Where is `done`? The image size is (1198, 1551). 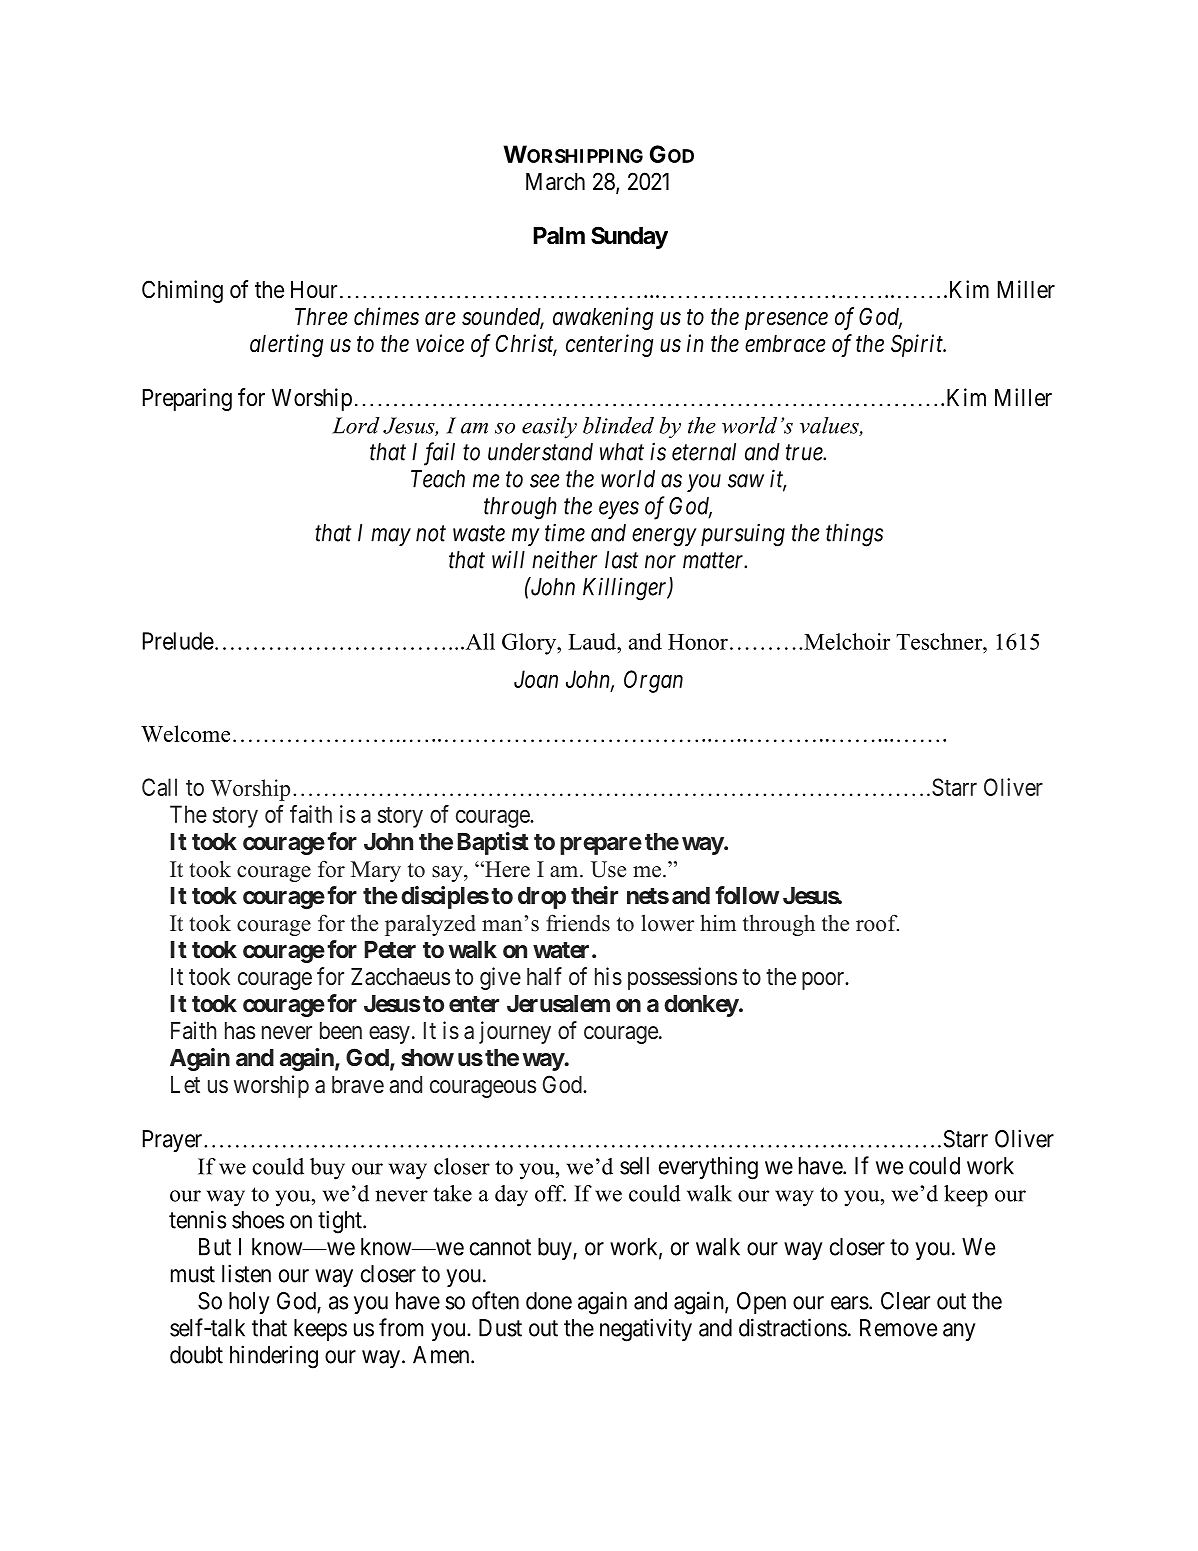
done is located at coordinates (549, 1301).
